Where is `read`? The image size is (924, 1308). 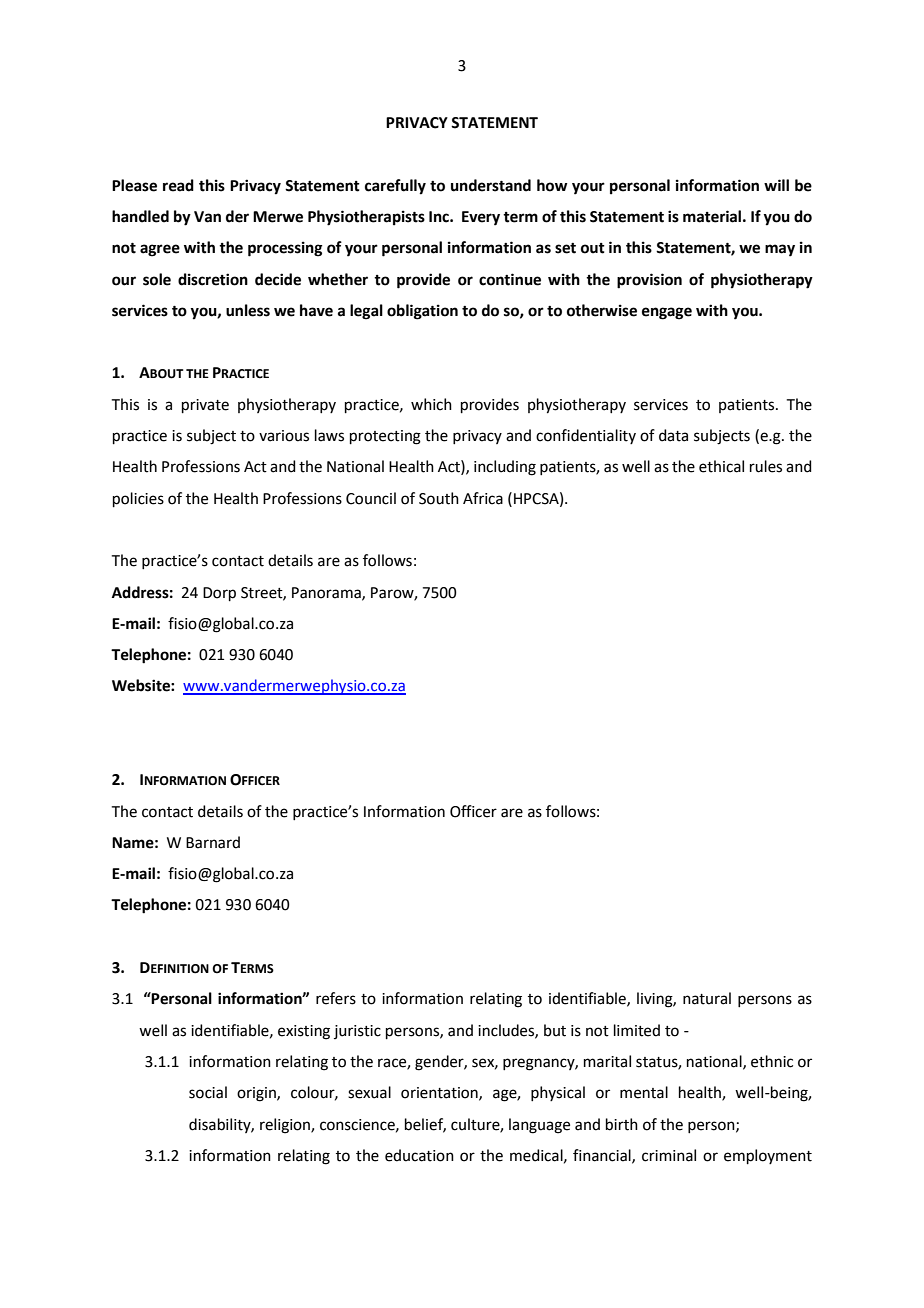
read is located at coordinates (178, 185).
